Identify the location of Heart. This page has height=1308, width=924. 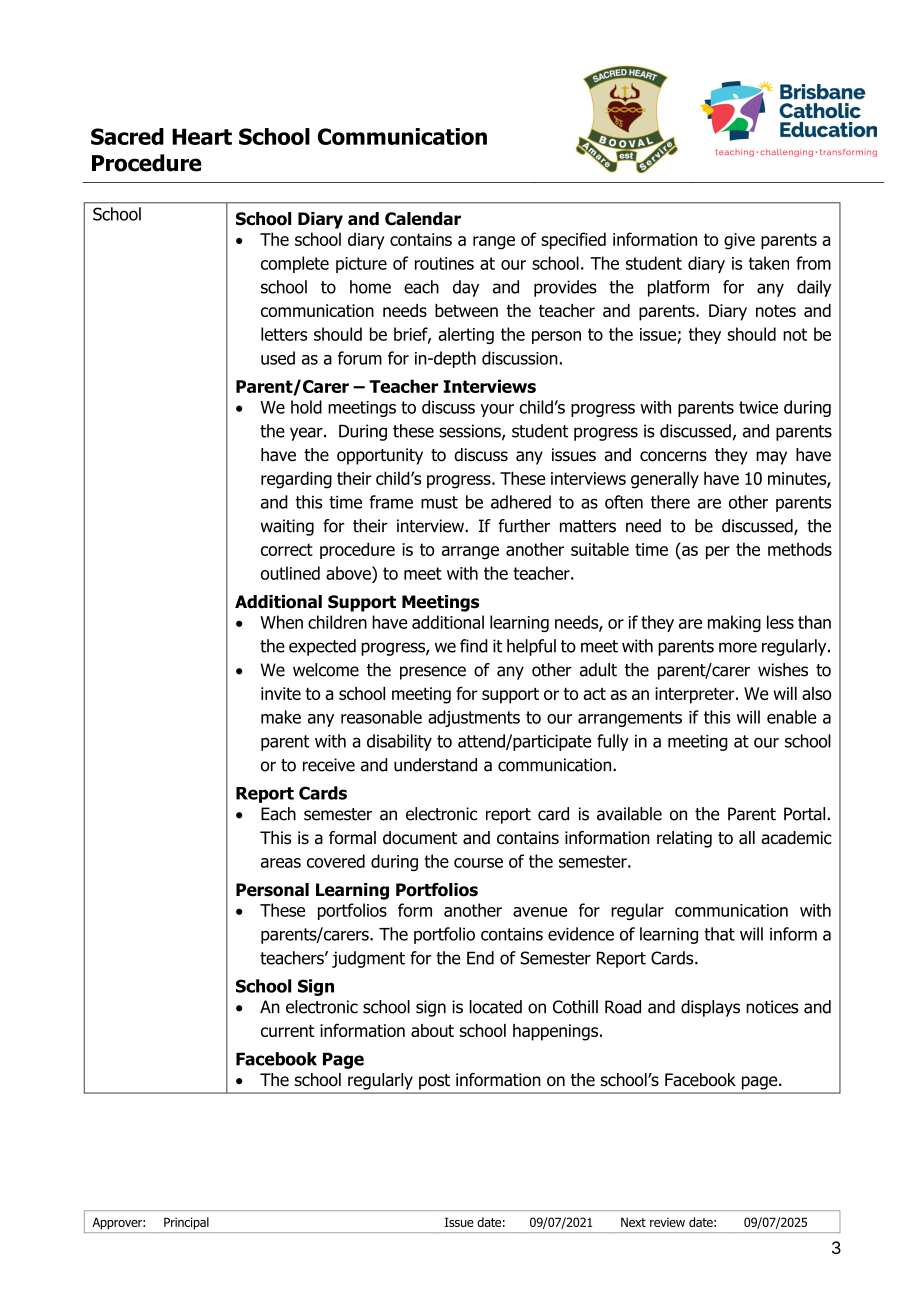
(202, 136).
